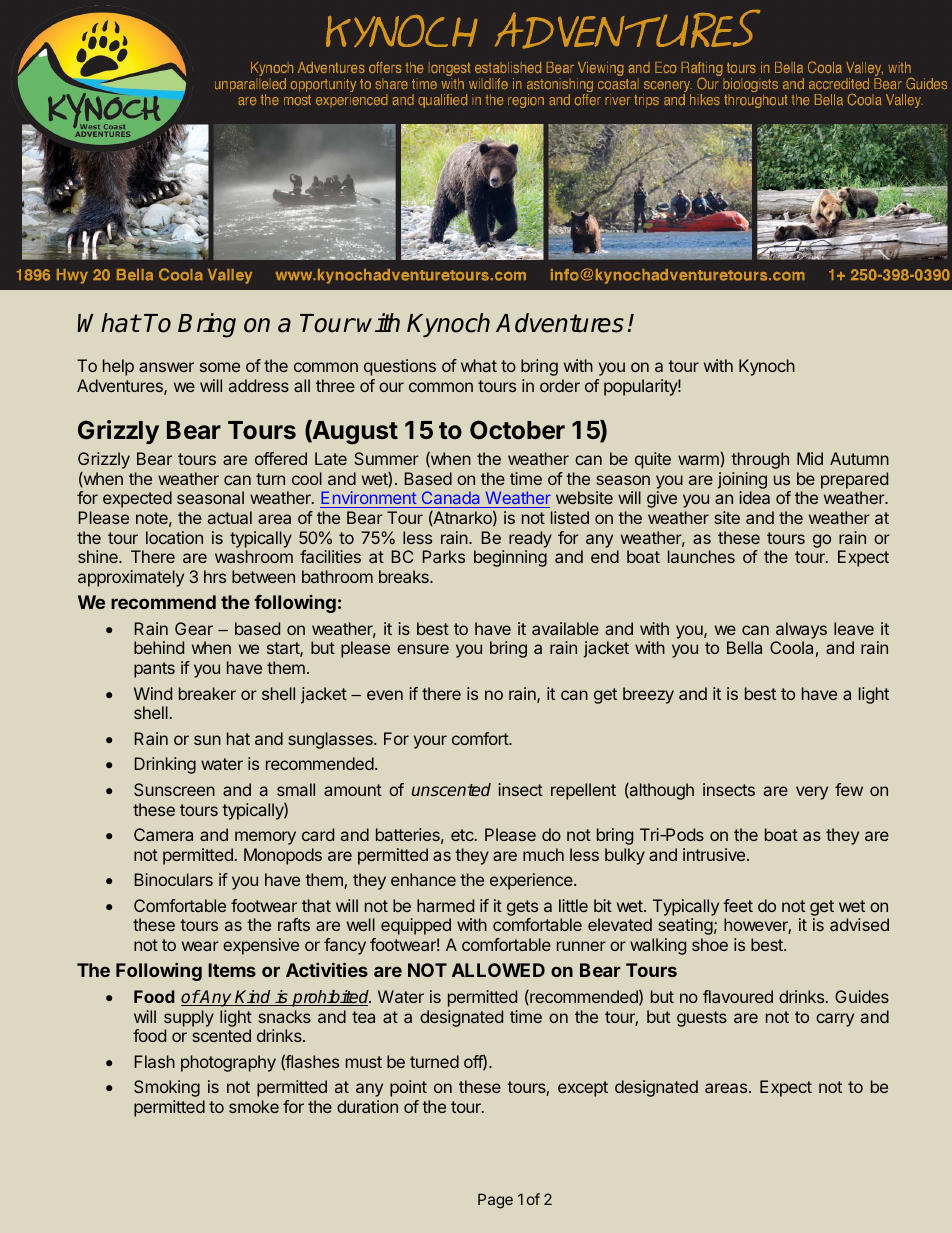 Image resolution: width=952 pixels, height=1233 pixels. I want to click on feet, so click(738, 905).
